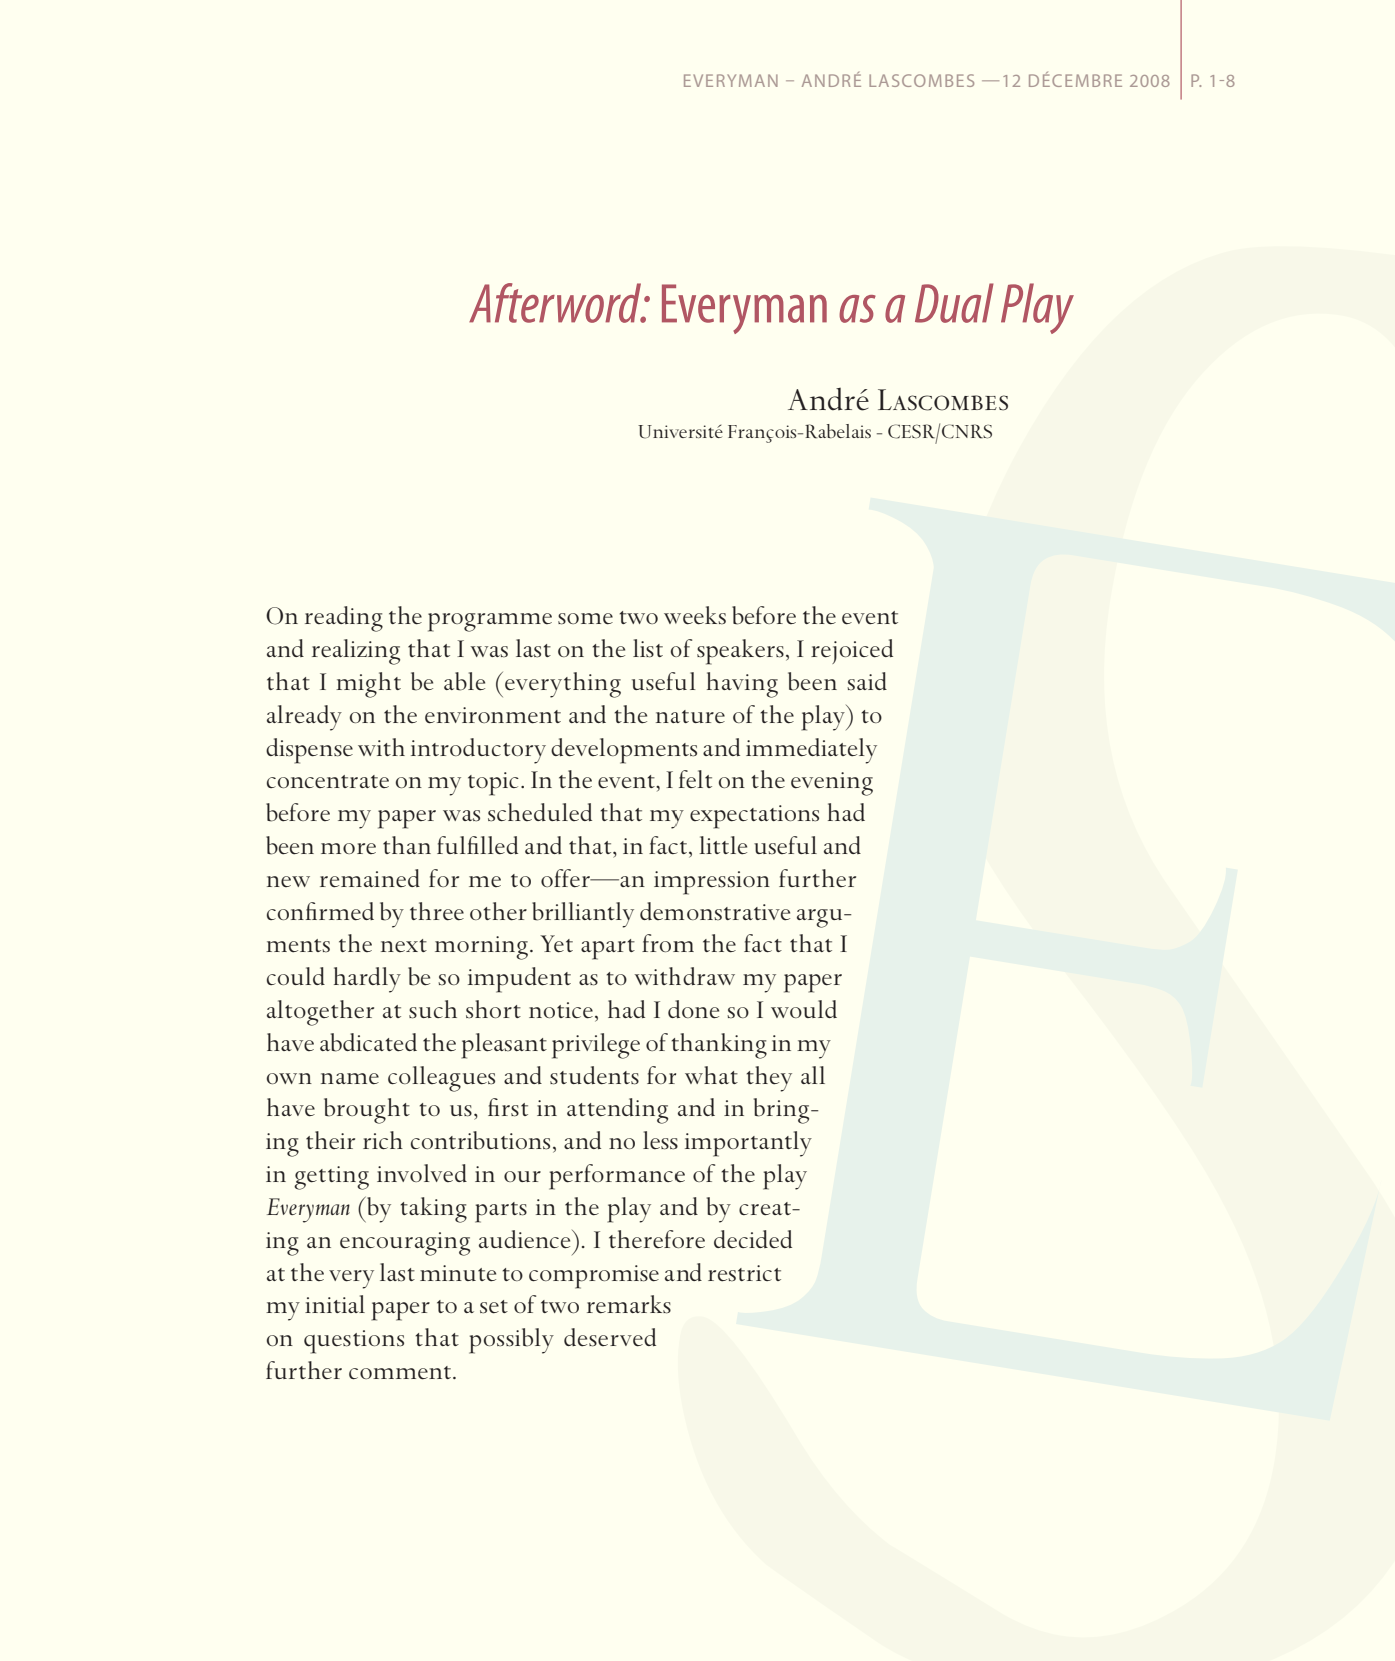  Describe the element at coordinates (744, 1273) in the document. I see `restrict` at that location.
